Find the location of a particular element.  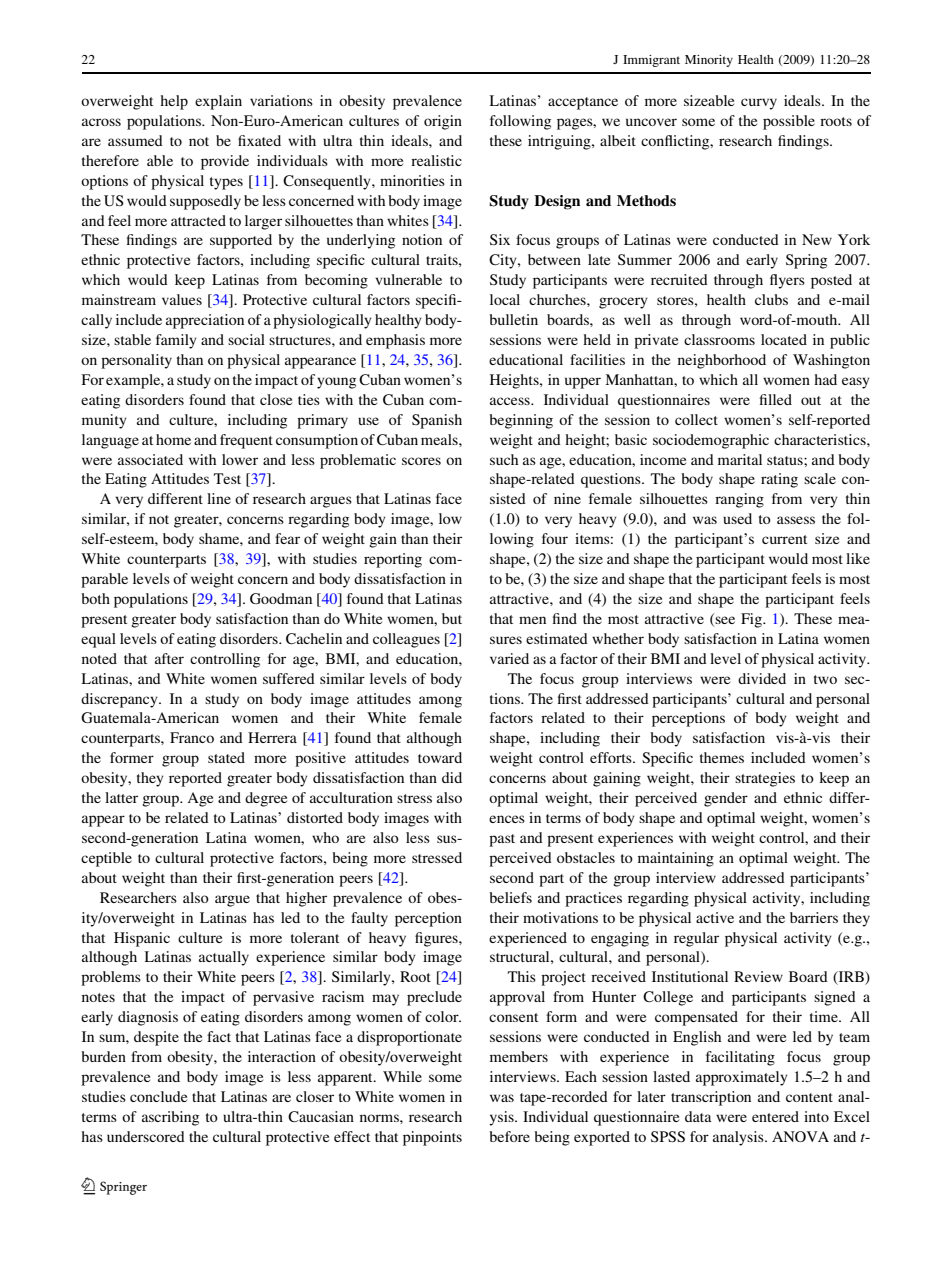

did is located at coordinates (452, 777).
